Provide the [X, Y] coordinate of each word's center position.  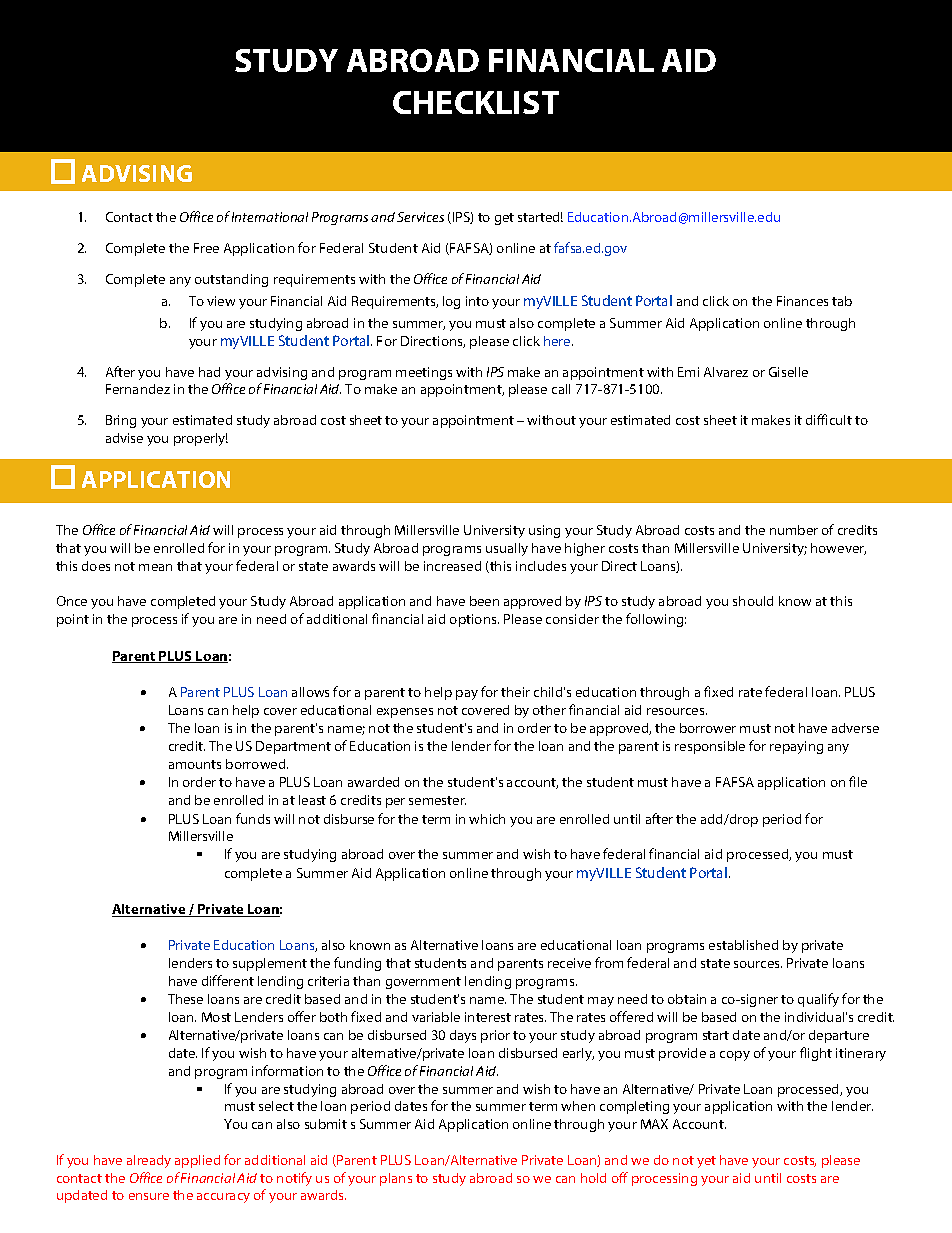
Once [72, 601]
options [474, 620]
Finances [802, 301]
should [753, 601]
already [149, 1161]
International [270, 217]
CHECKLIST [476, 102]
